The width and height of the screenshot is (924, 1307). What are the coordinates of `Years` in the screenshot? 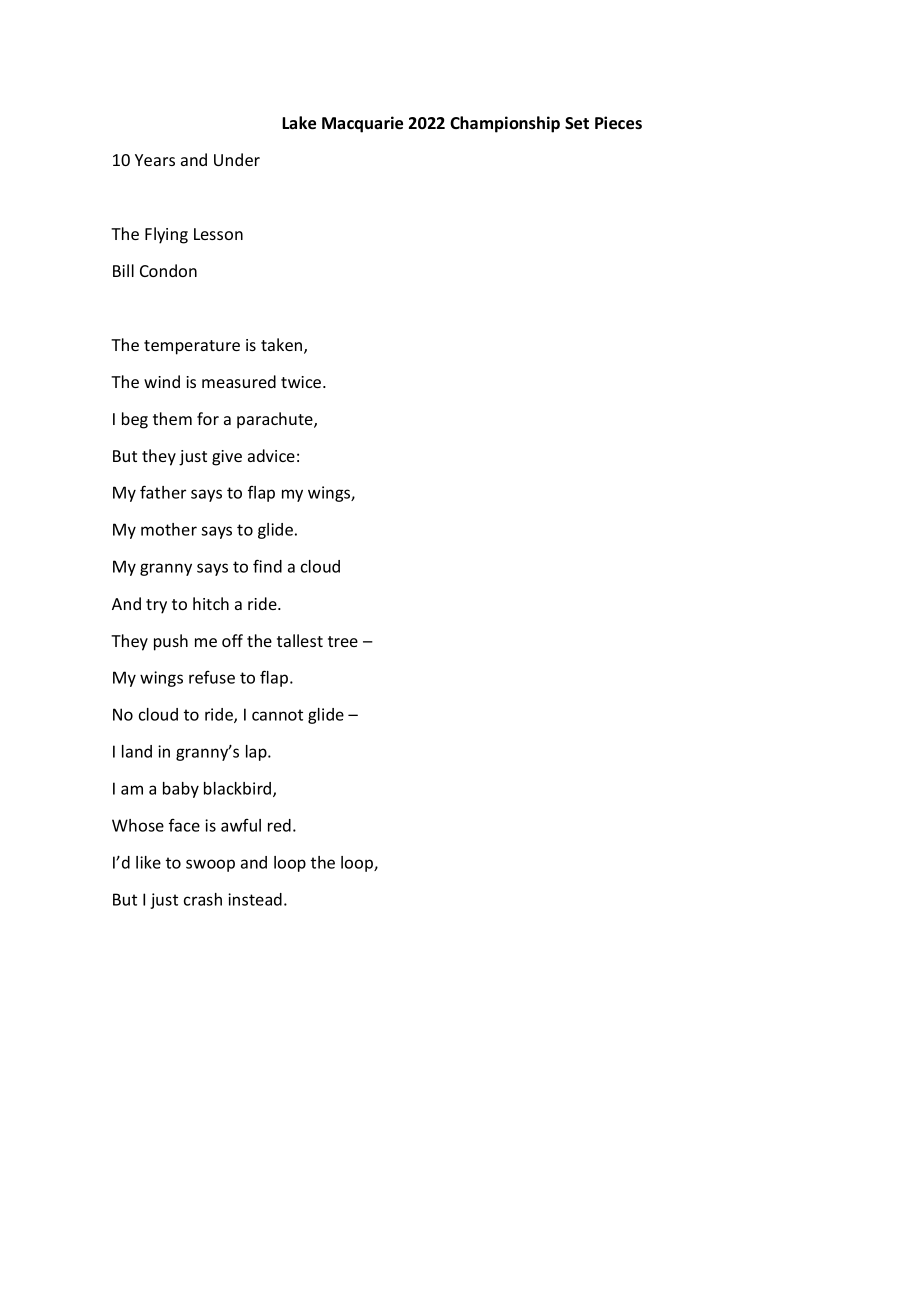 It's located at (155, 160).
